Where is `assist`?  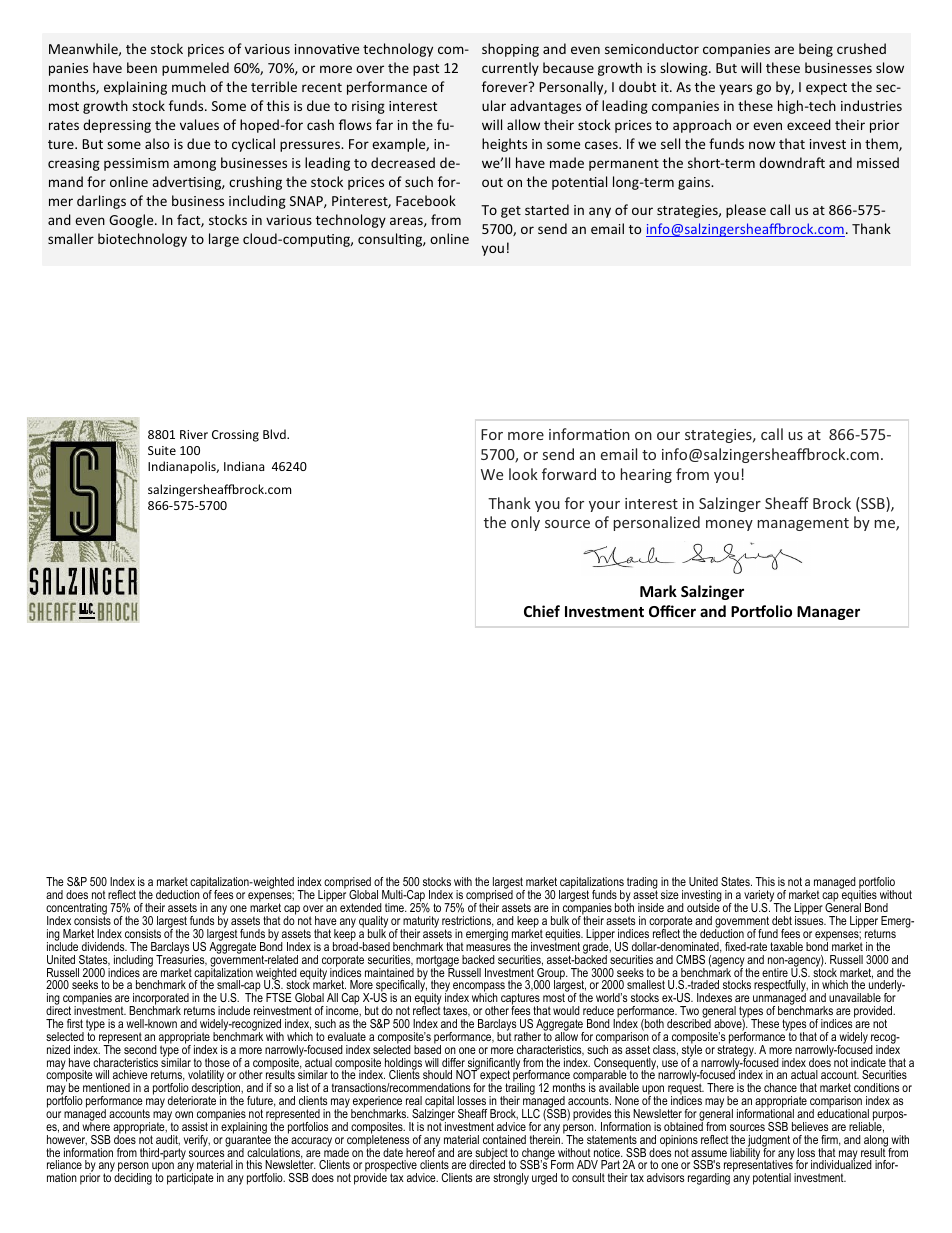
assist is located at coordinates (195, 1126).
